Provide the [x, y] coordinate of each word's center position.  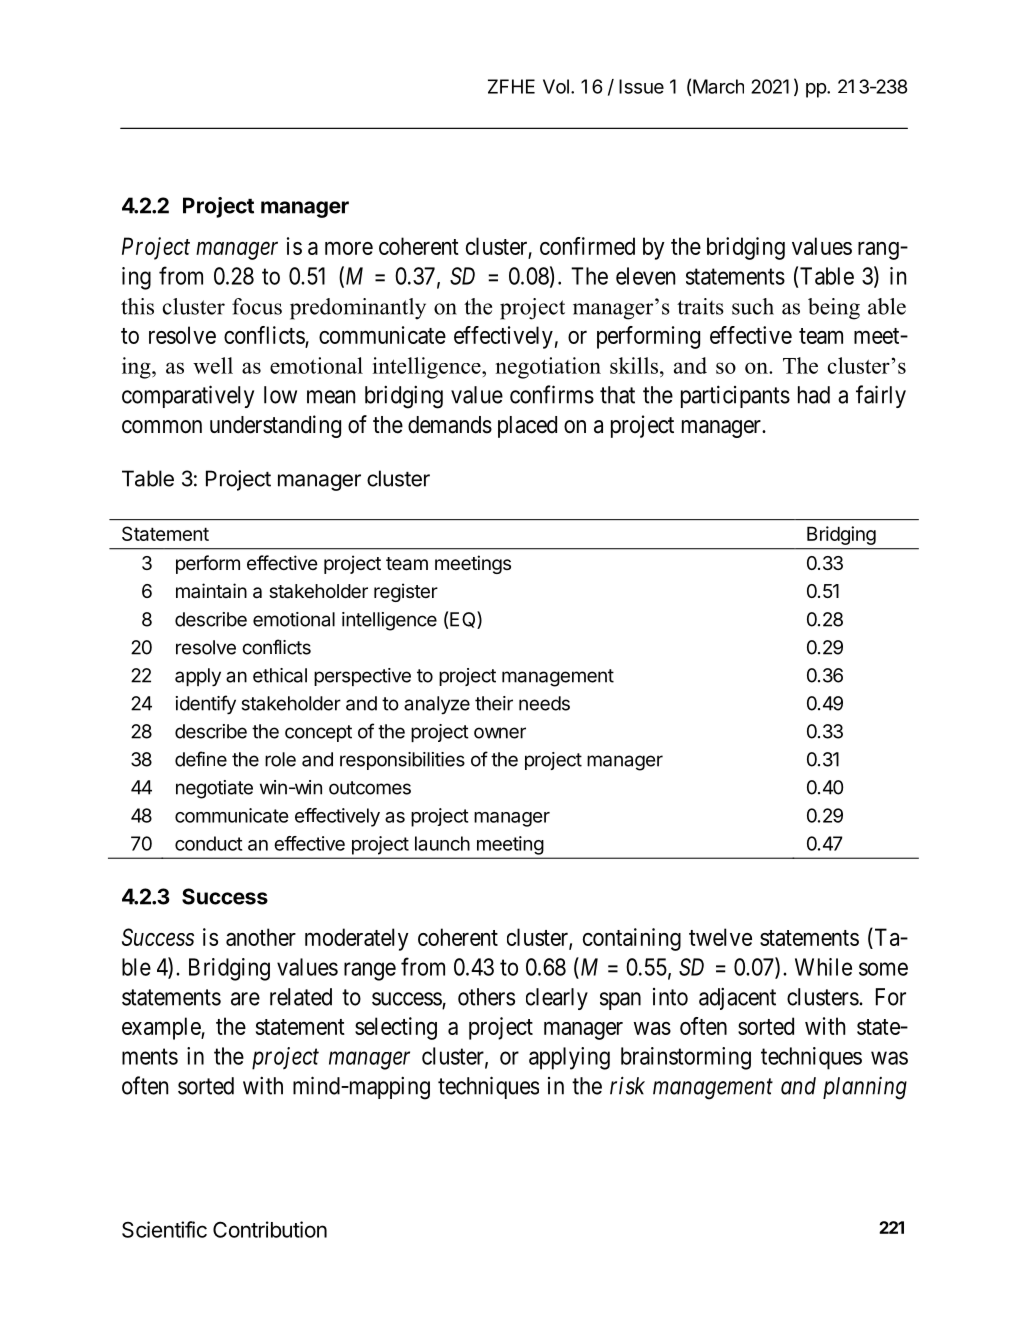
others [486, 997]
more [349, 248]
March [718, 86]
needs [544, 703]
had [814, 395]
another [261, 937]
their [494, 703]
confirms [552, 394]
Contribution [270, 1229]
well [213, 365]
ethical [280, 675]
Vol [556, 86]
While [823, 967]
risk [627, 1085]
